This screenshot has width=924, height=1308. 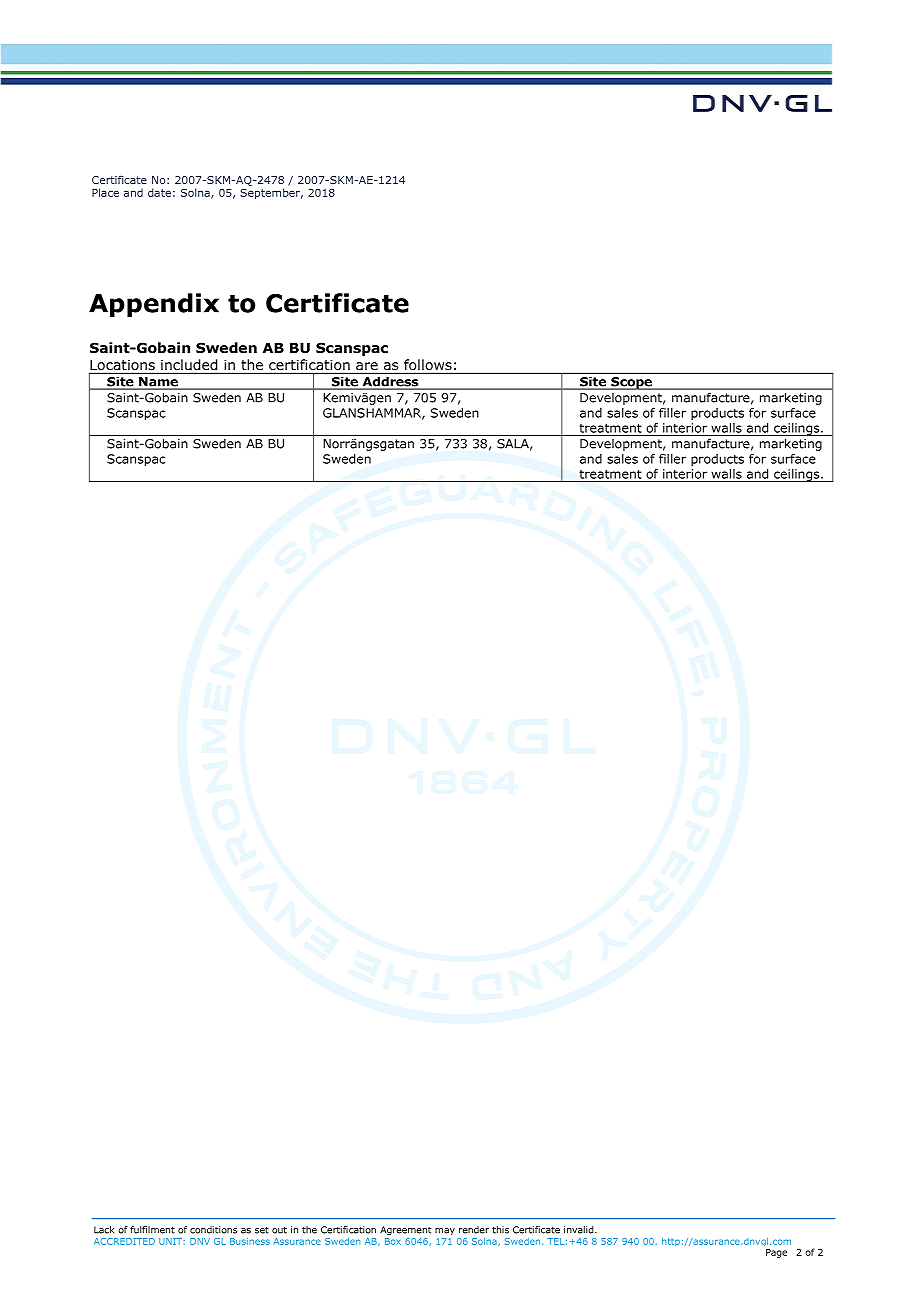 What do you see at coordinates (159, 192) in the screenshot?
I see `date` at bounding box center [159, 192].
